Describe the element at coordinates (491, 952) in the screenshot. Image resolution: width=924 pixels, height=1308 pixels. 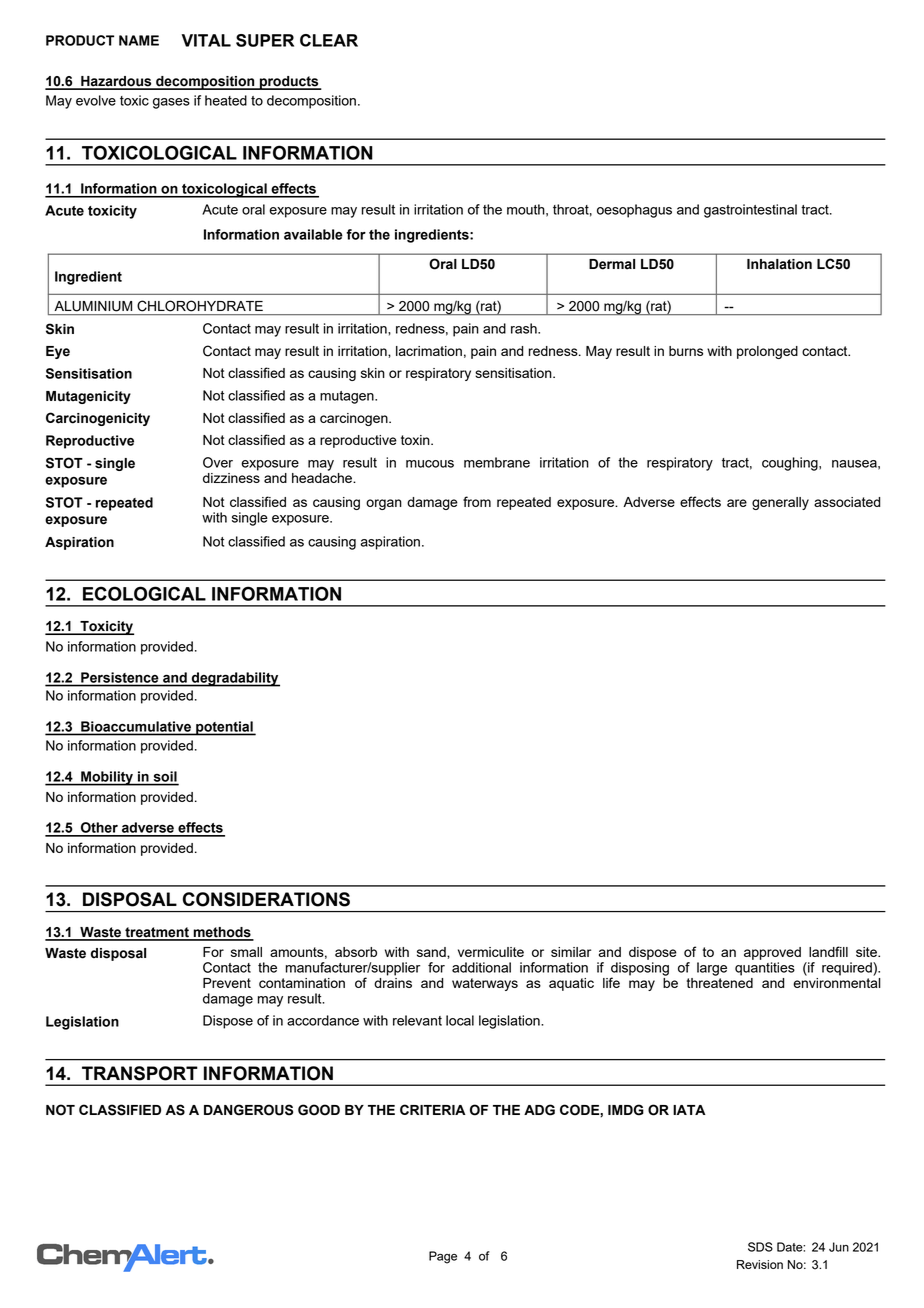
I see `vermiculite` at that location.
